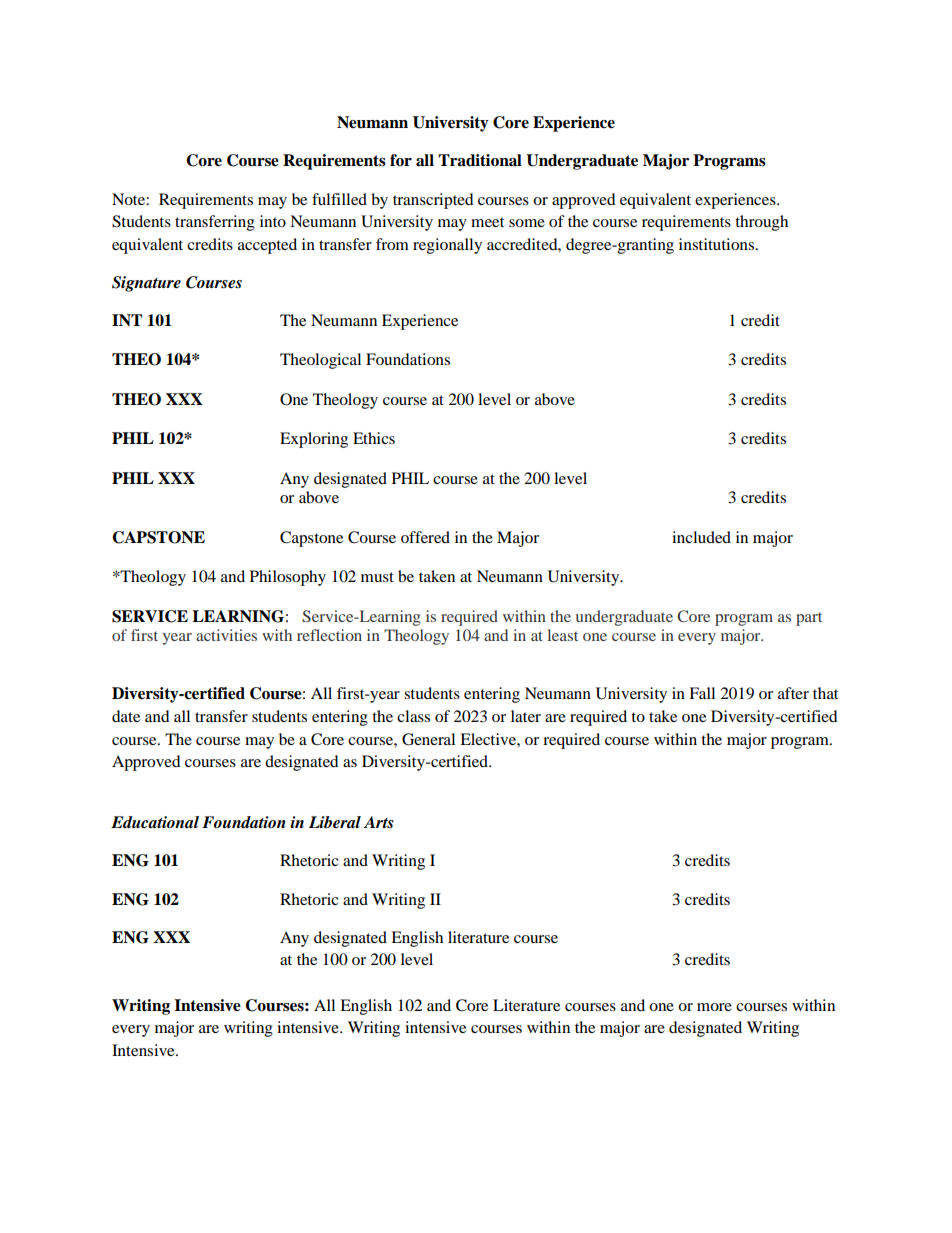  Describe the element at coordinates (480, 160) in the page. I see `Traditional` at that location.
